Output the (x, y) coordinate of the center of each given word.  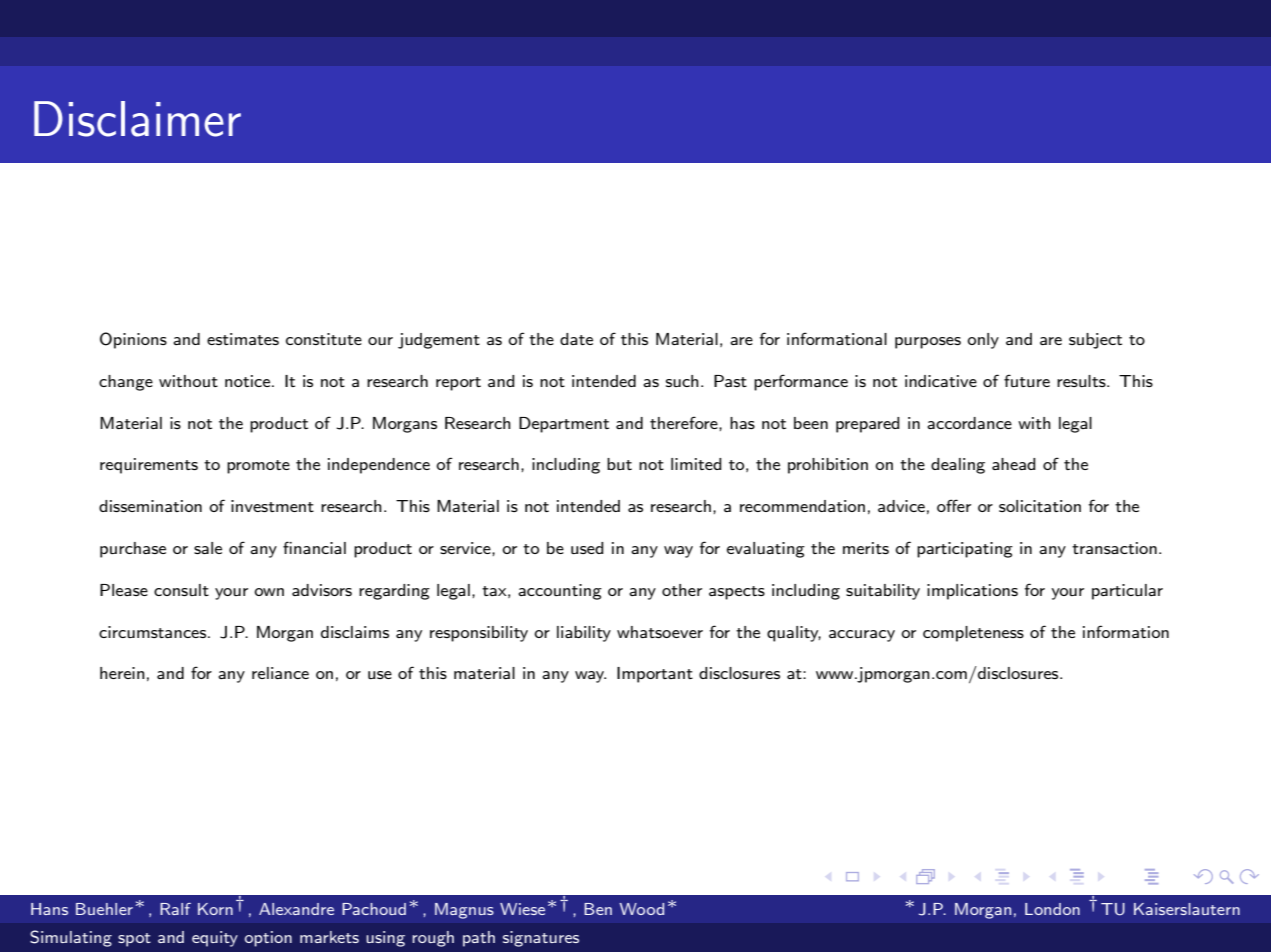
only (983, 341)
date (576, 339)
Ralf (175, 909)
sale (208, 548)
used (587, 548)
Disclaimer (137, 119)
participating (965, 550)
